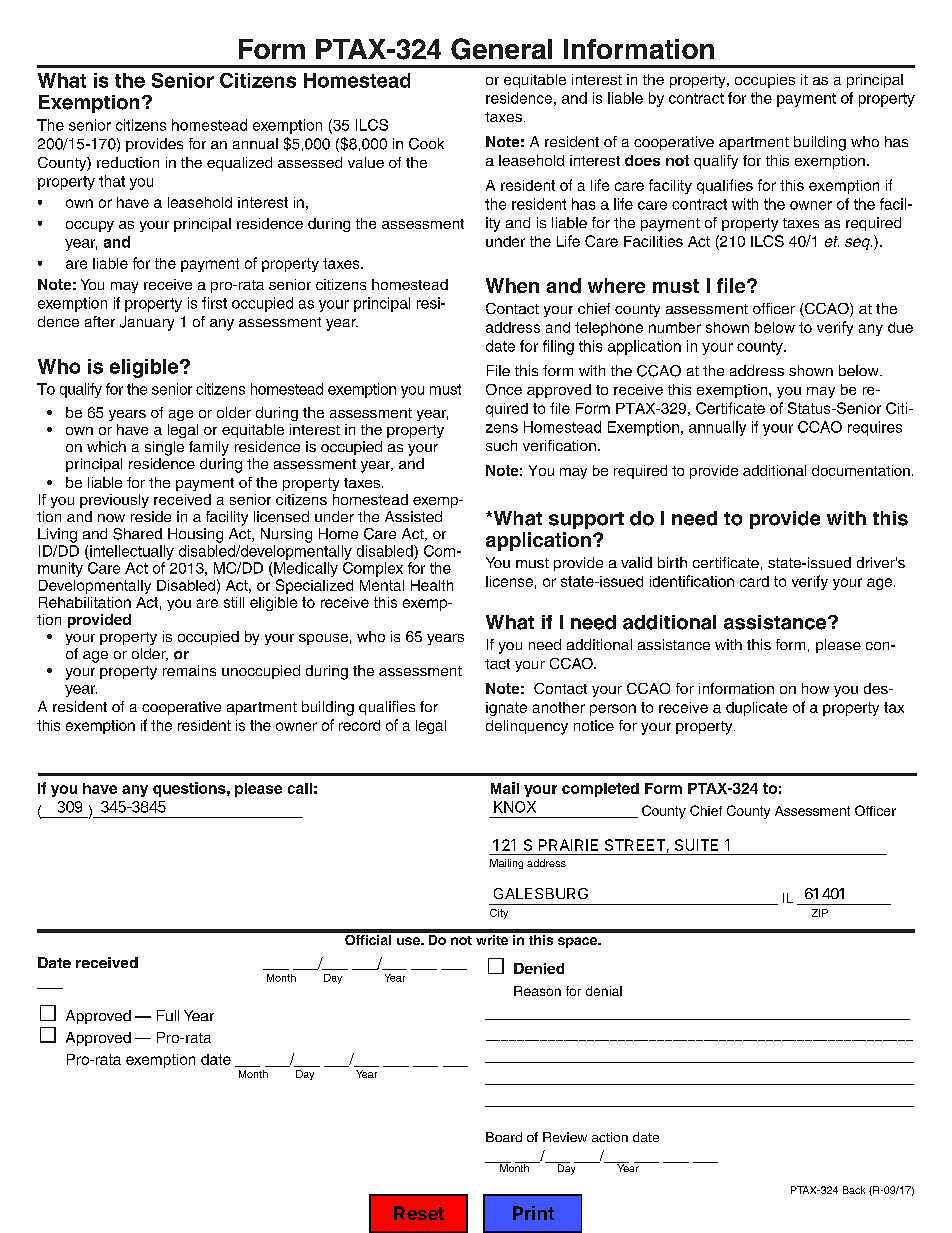 This image has width=952, height=1233. Describe the element at coordinates (239, 164) in the image. I see `equalized` at that location.
